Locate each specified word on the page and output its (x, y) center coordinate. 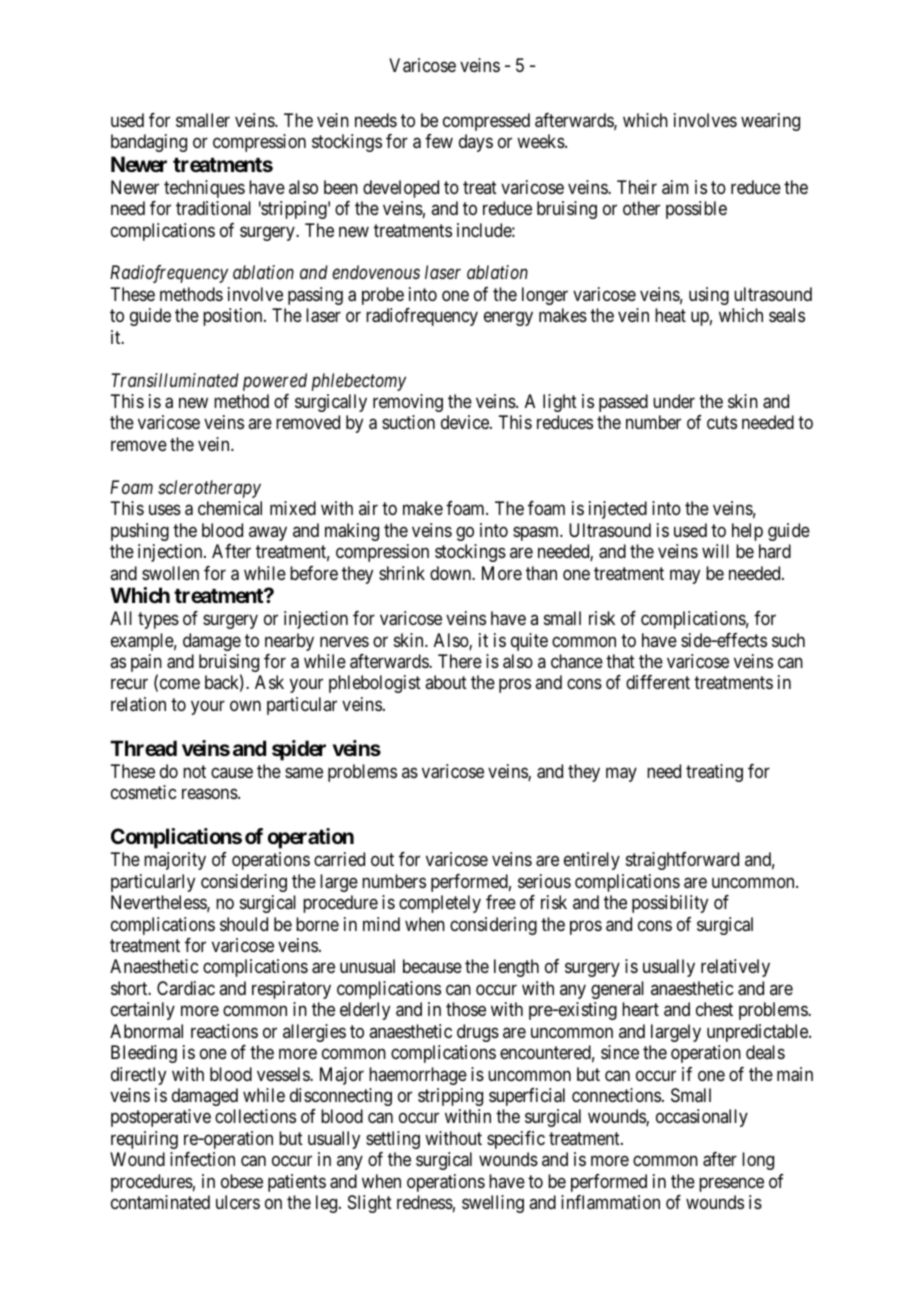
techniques (204, 189)
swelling (493, 1204)
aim (675, 187)
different (658, 682)
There (460, 661)
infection (202, 1159)
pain (146, 664)
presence (731, 1184)
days (476, 143)
